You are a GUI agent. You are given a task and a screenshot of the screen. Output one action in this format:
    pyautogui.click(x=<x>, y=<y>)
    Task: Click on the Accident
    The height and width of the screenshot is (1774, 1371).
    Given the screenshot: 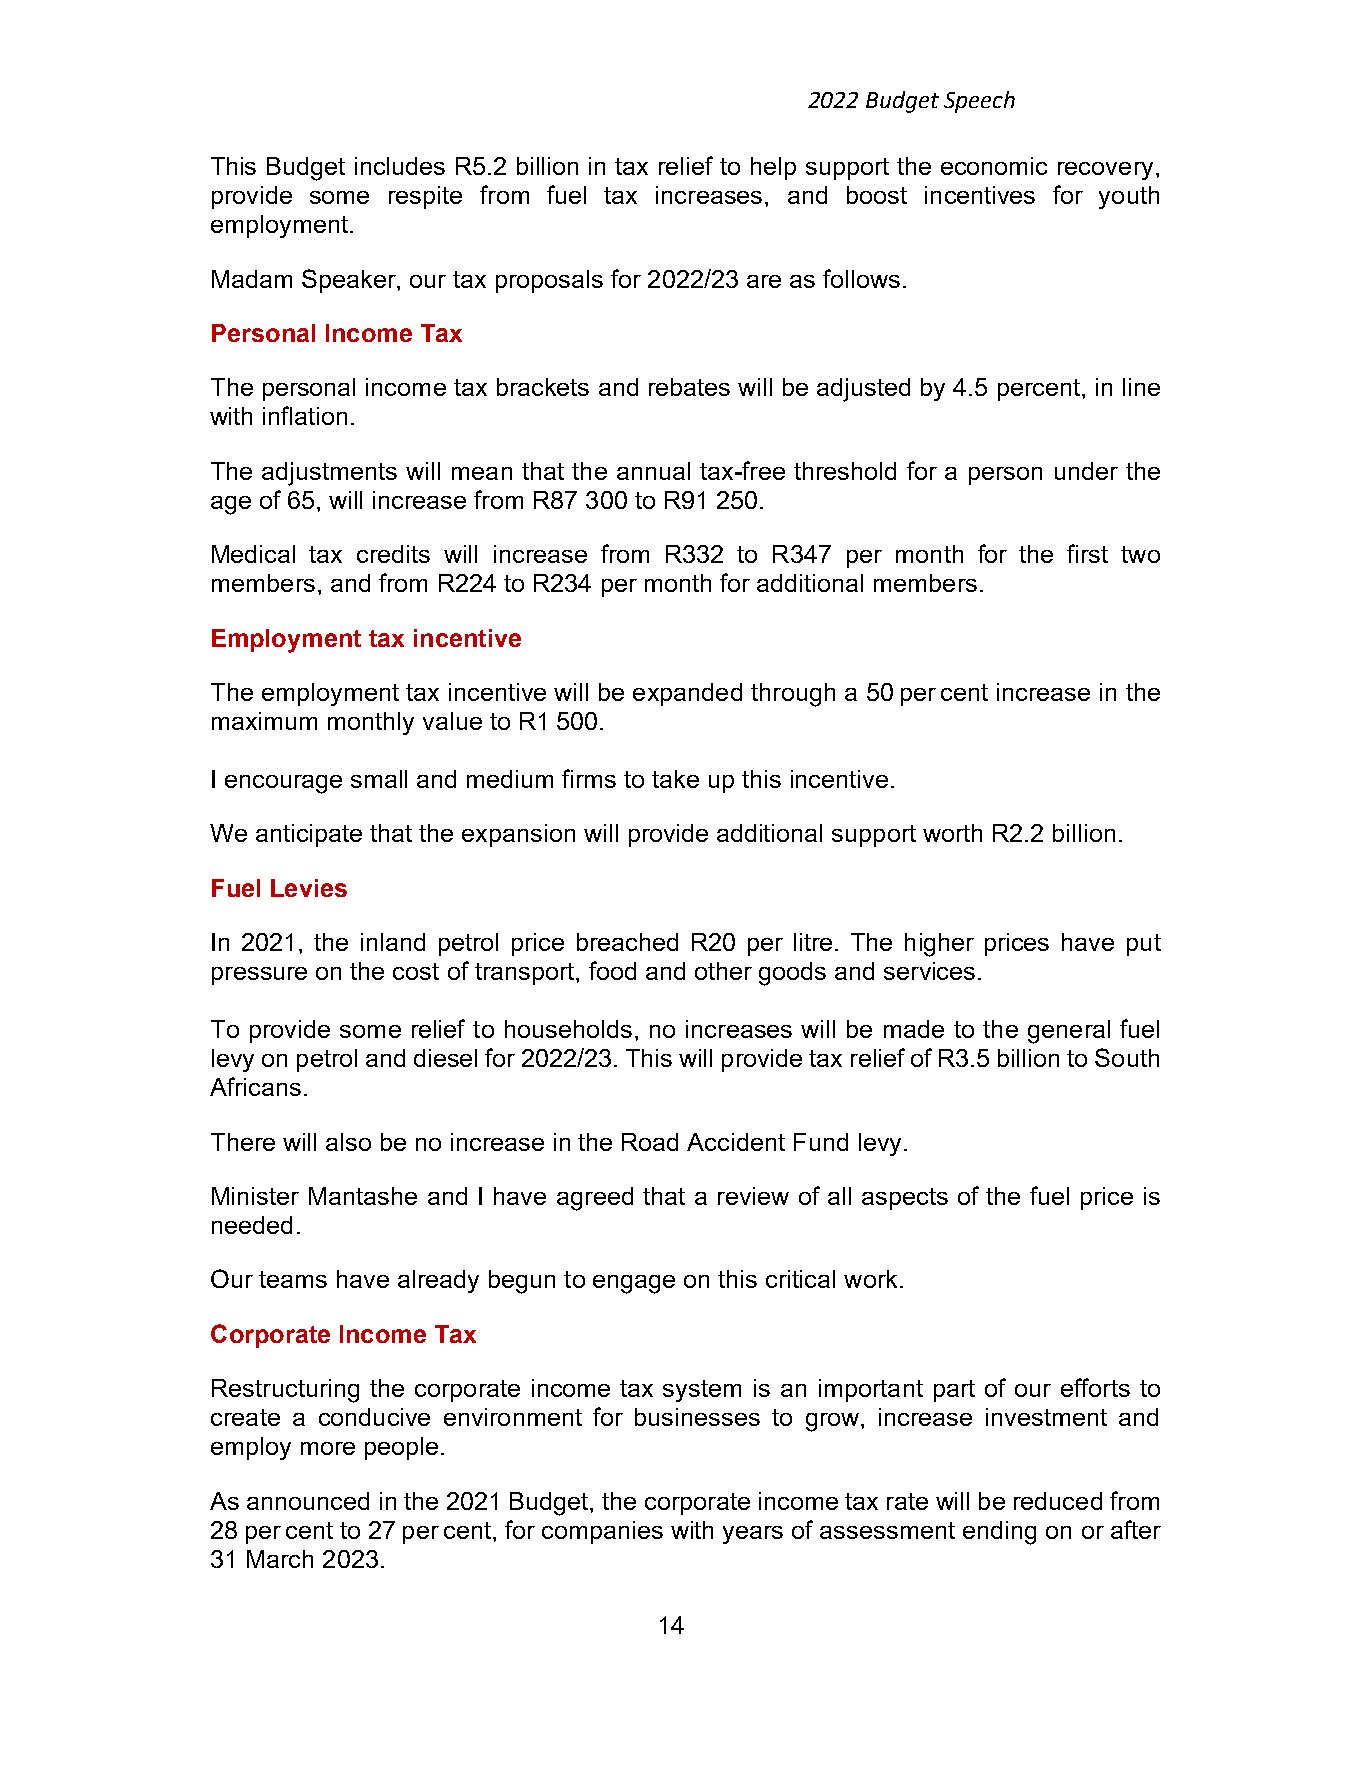 What is the action you would take?
    pyautogui.click(x=736, y=1142)
